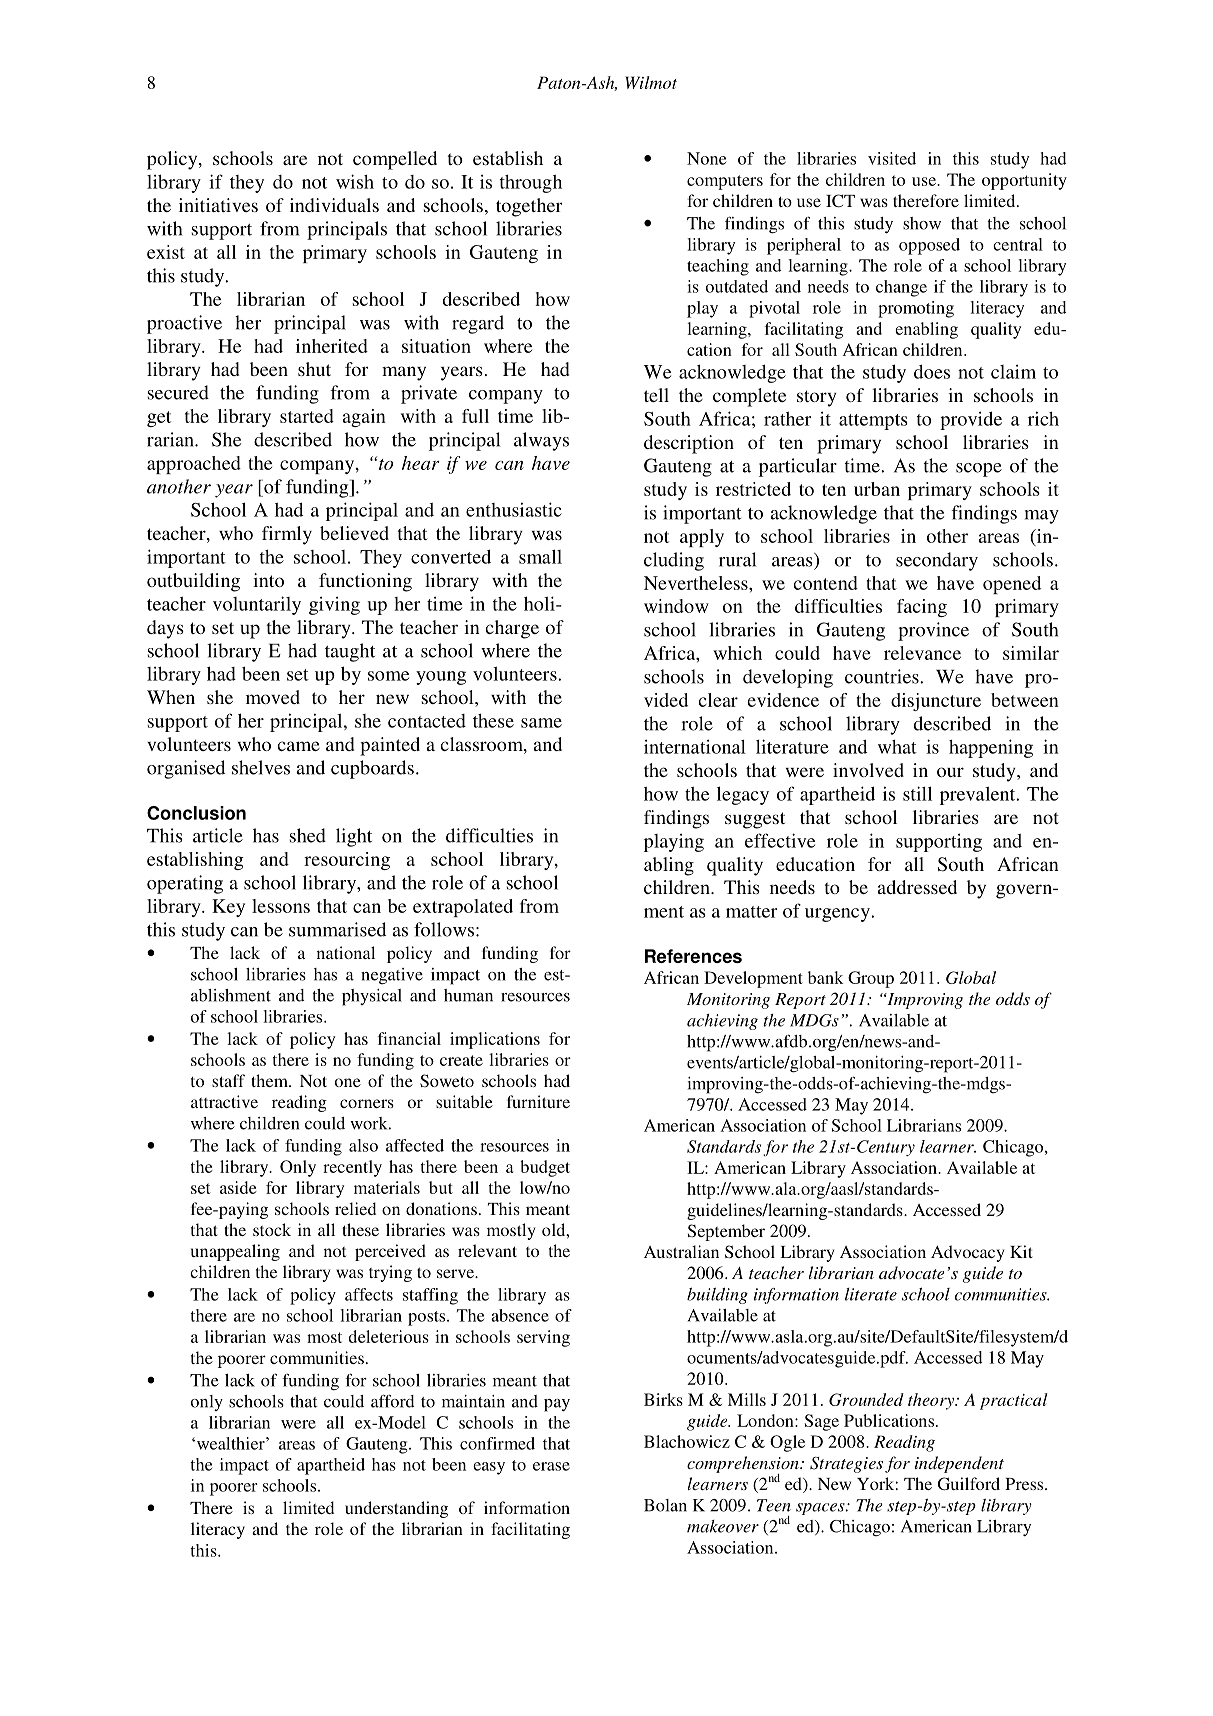  Describe the element at coordinates (540, 556) in the image. I see `small` at that location.
